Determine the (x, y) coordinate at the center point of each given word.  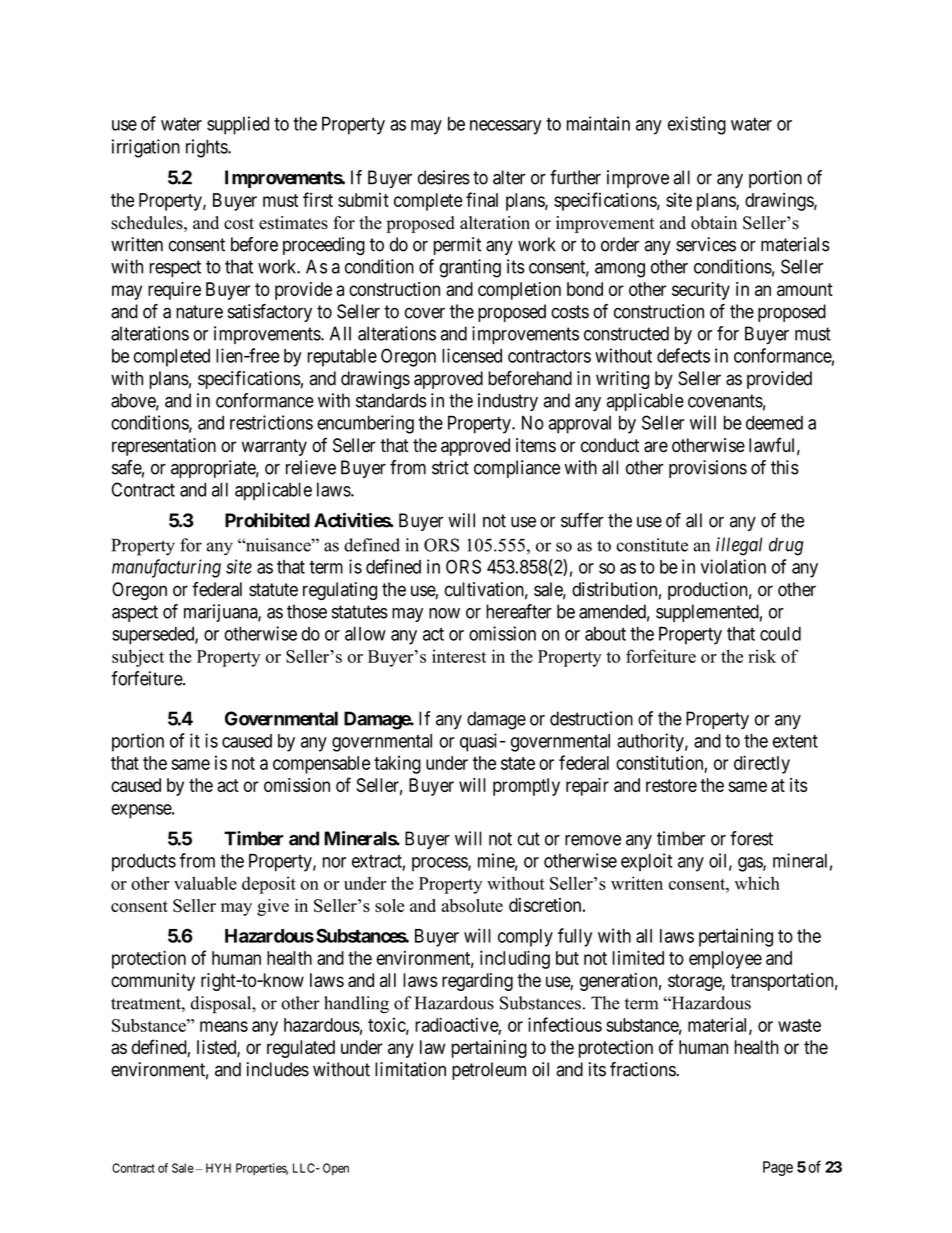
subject (138, 658)
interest (459, 656)
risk (762, 656)
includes (278, 1069)
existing (697, 125)
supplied (238, 125)
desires (444, 177)
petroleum (489, 1071)
